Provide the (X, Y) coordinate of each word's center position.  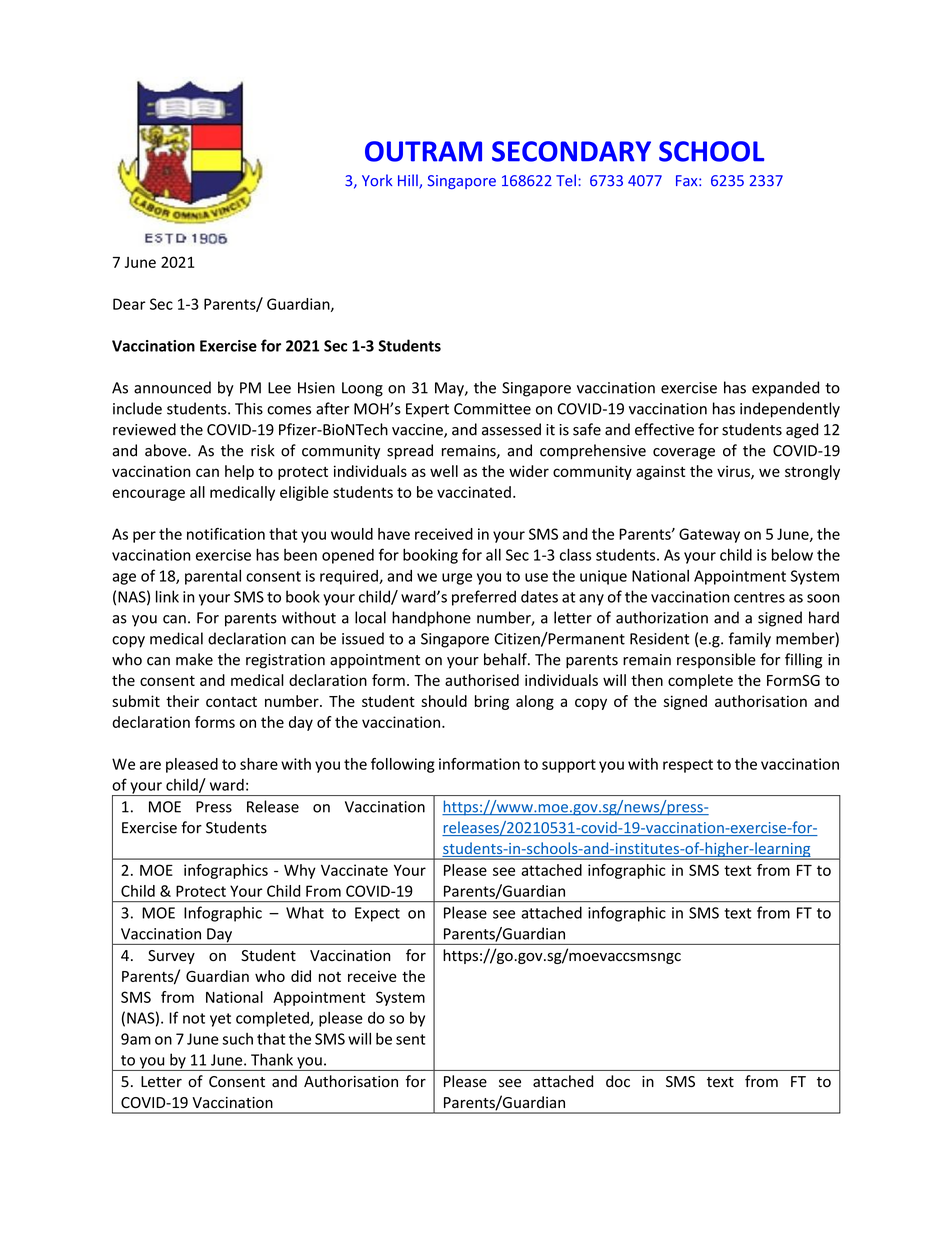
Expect (377, 914)
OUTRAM (423, 151)
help (239, 472)
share (259, 764)
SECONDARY (571, 151)
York (377, 180)
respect (688, 766)
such (237, 1039)
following (403, 765)
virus (734, 472)
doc (618, 1081)
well (444, 471)
